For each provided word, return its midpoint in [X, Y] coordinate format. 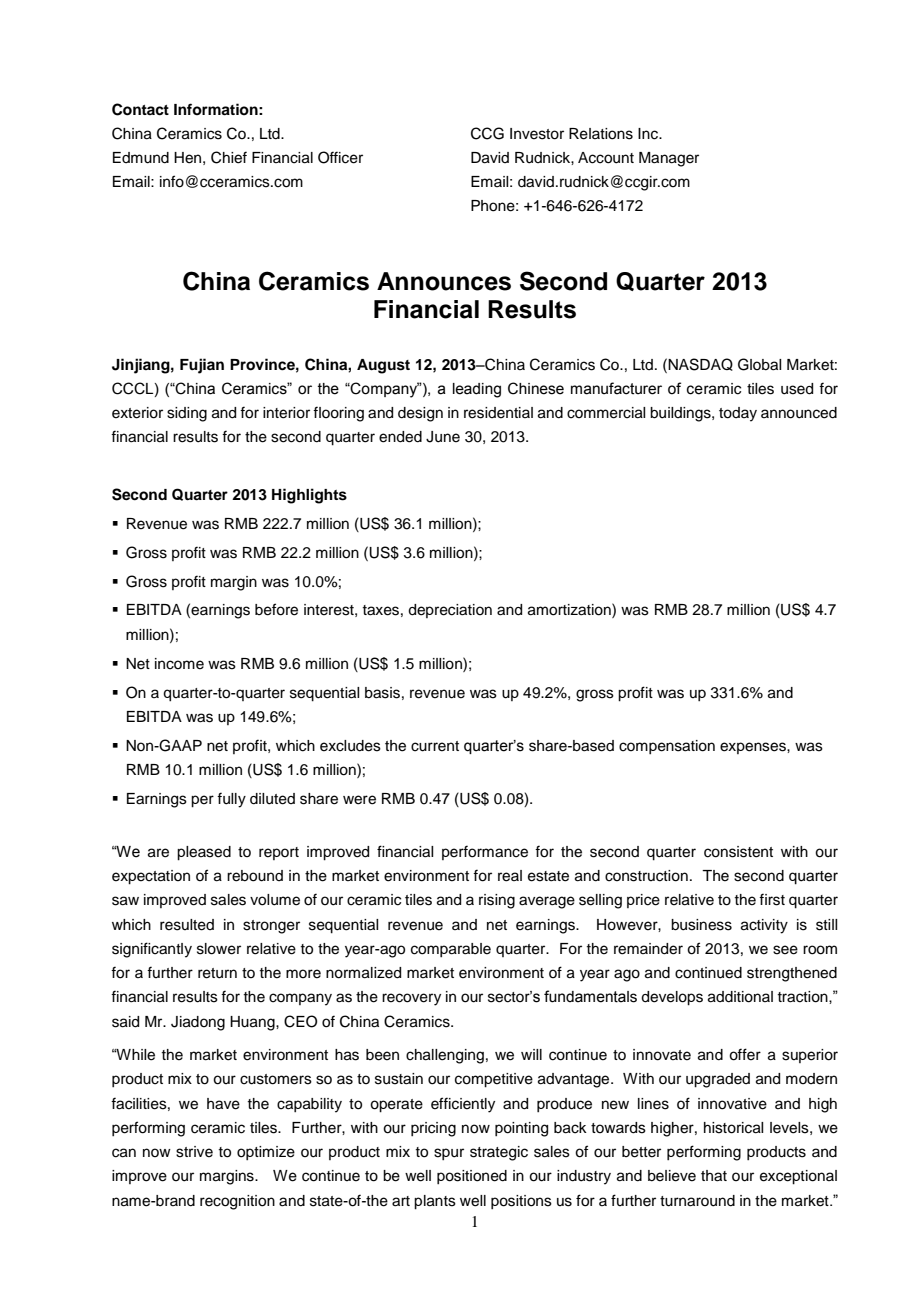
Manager [669, 159]
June [443, 437]
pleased [204, 853]
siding [187, 414]
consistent [738, 852]
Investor [537, 134]
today [738, 414]
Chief [229, 157]
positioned [472, 1177]
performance [485, 852]
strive [194, 1152]
